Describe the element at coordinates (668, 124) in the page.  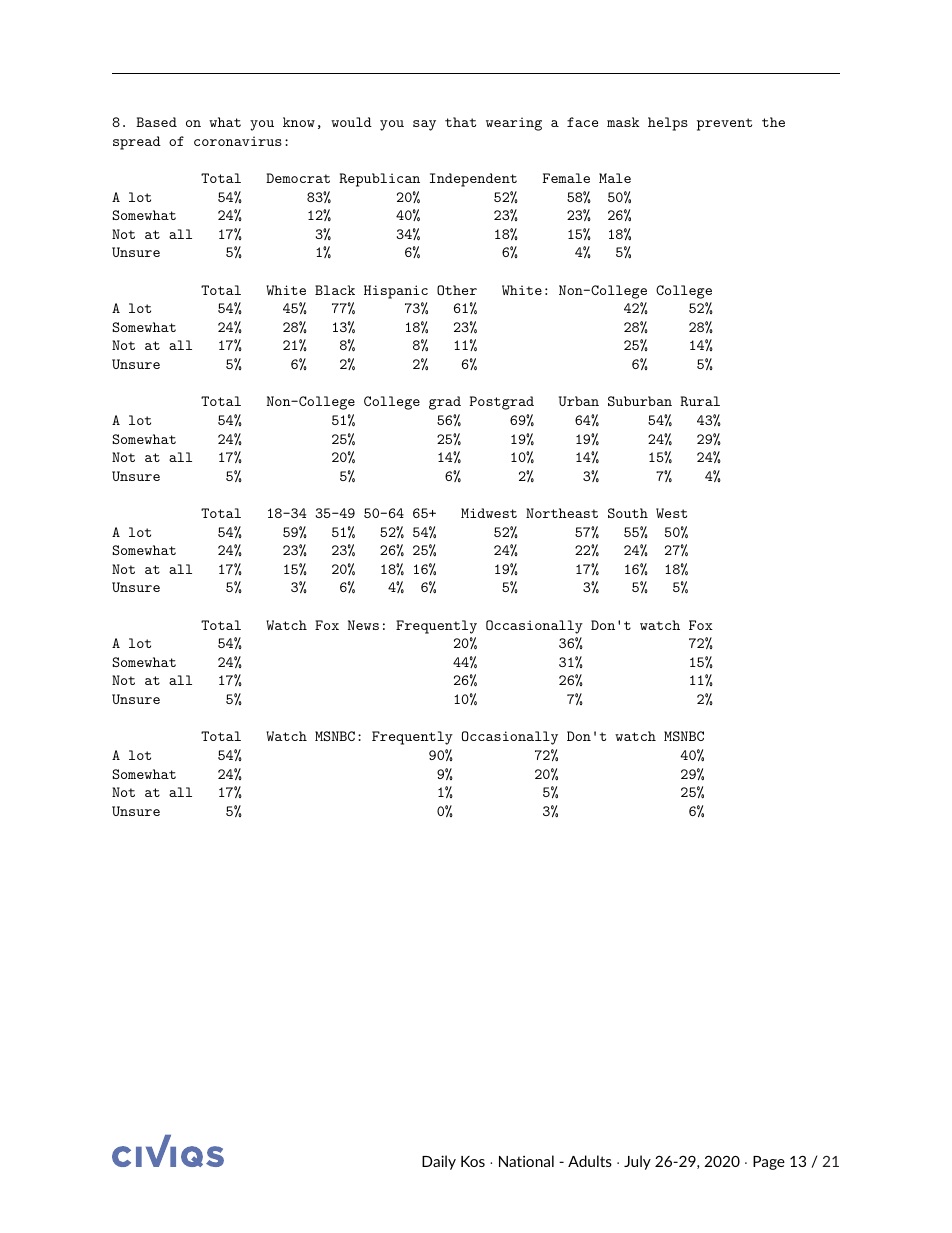
I see `helps` at that location.
